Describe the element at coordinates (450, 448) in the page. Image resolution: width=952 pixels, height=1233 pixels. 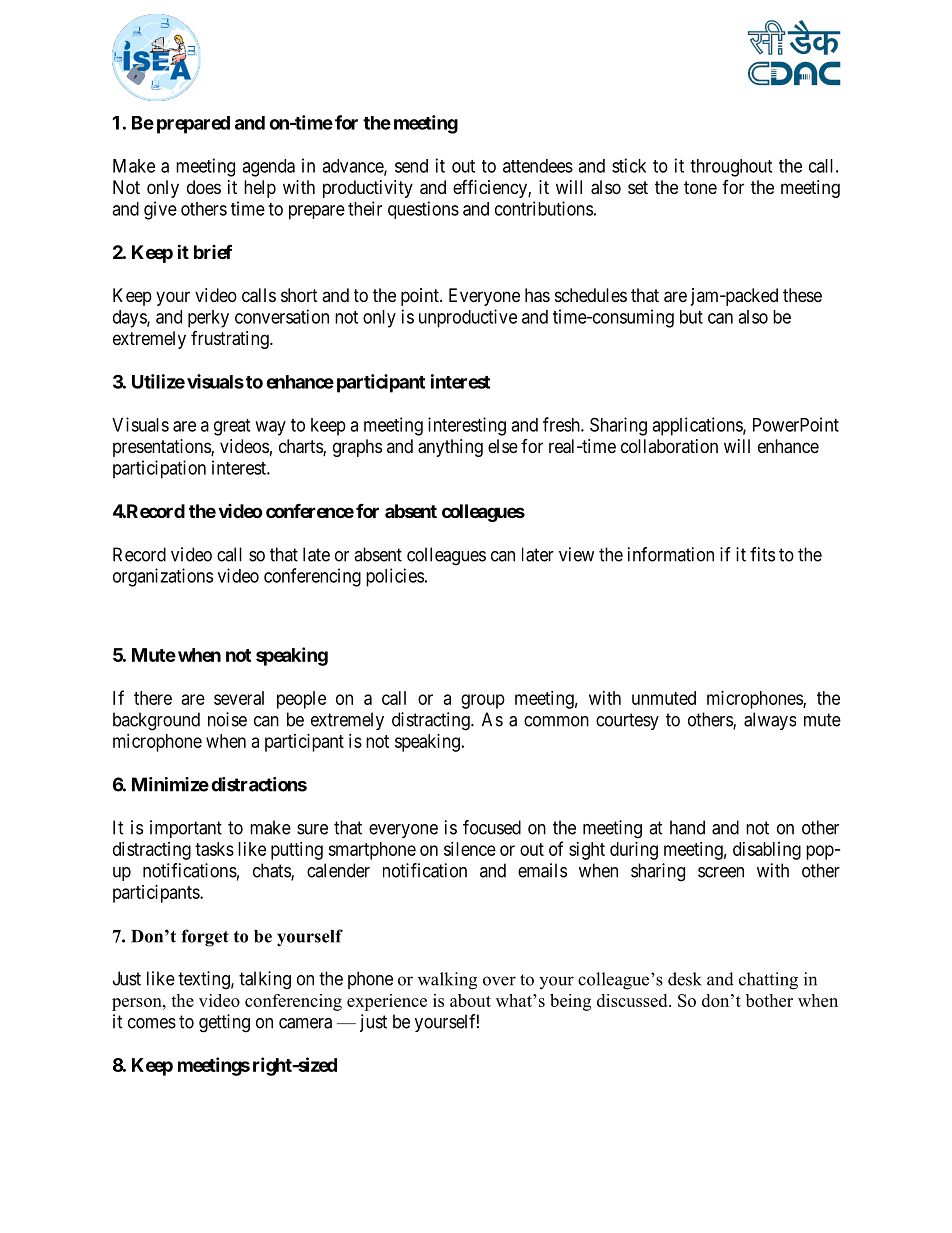
I see `anything` at that location.
